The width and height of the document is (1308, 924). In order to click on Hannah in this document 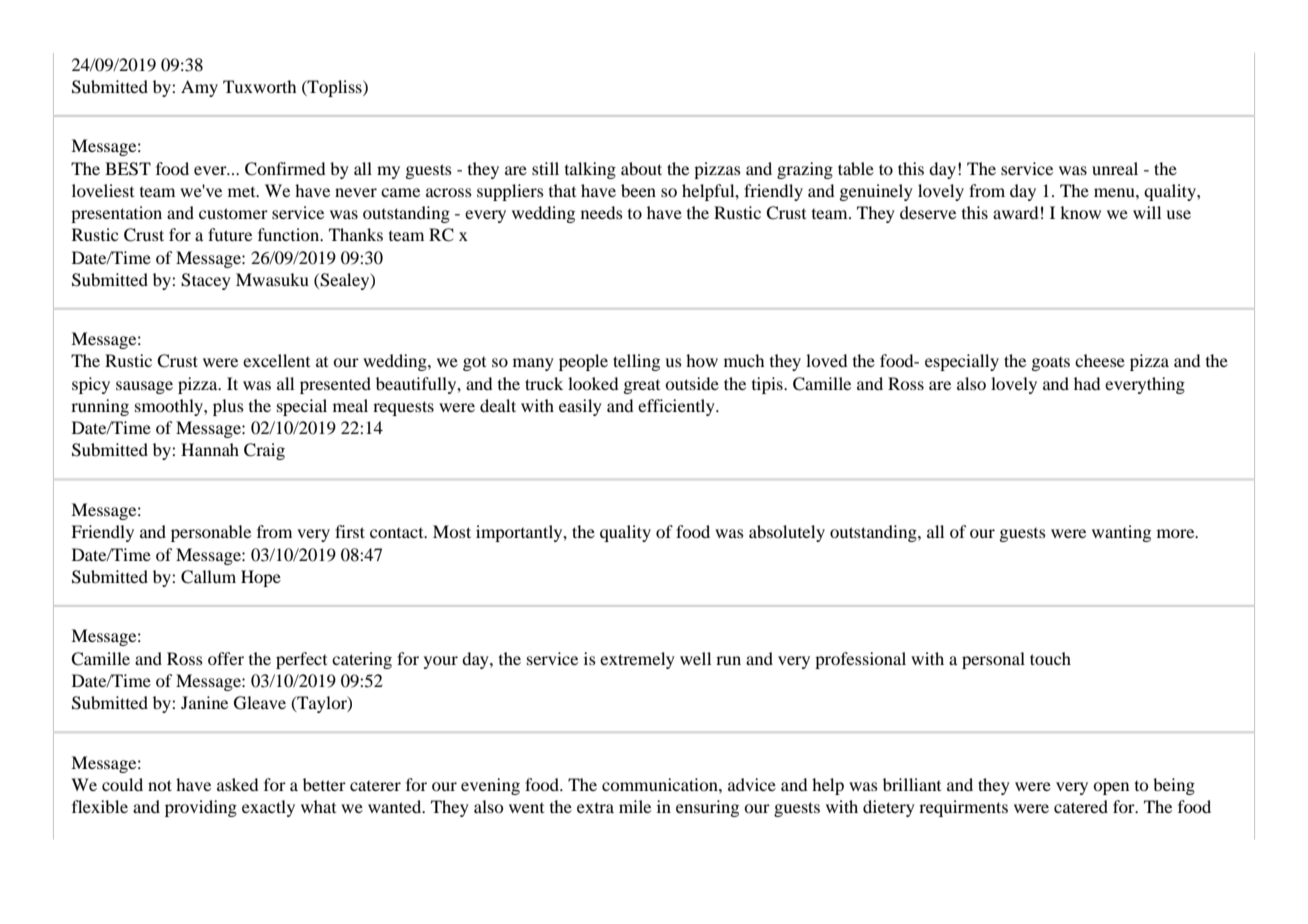, I will do `click(210, 449)`.
